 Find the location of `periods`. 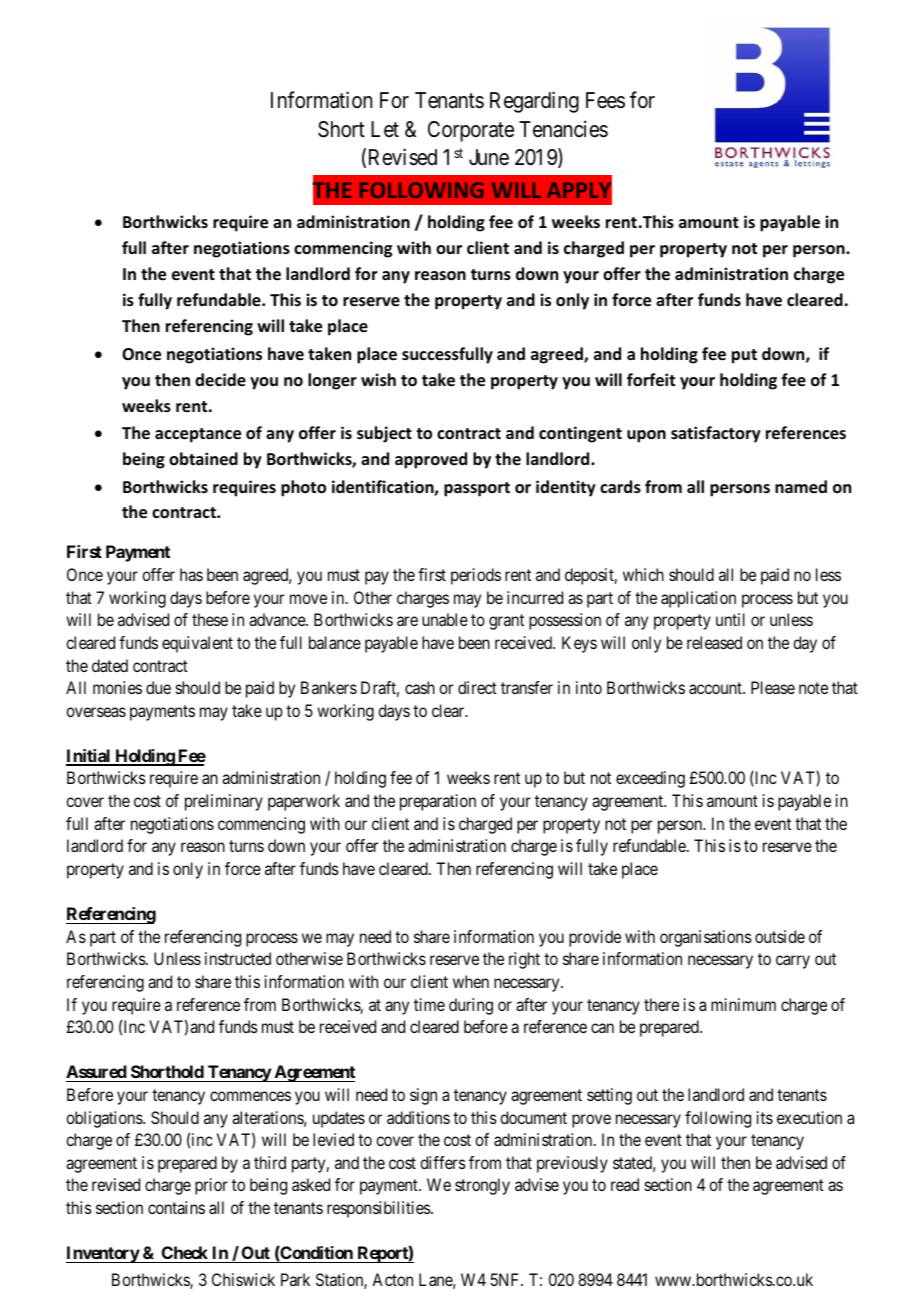

periods is located at coordinates (476, 576).
